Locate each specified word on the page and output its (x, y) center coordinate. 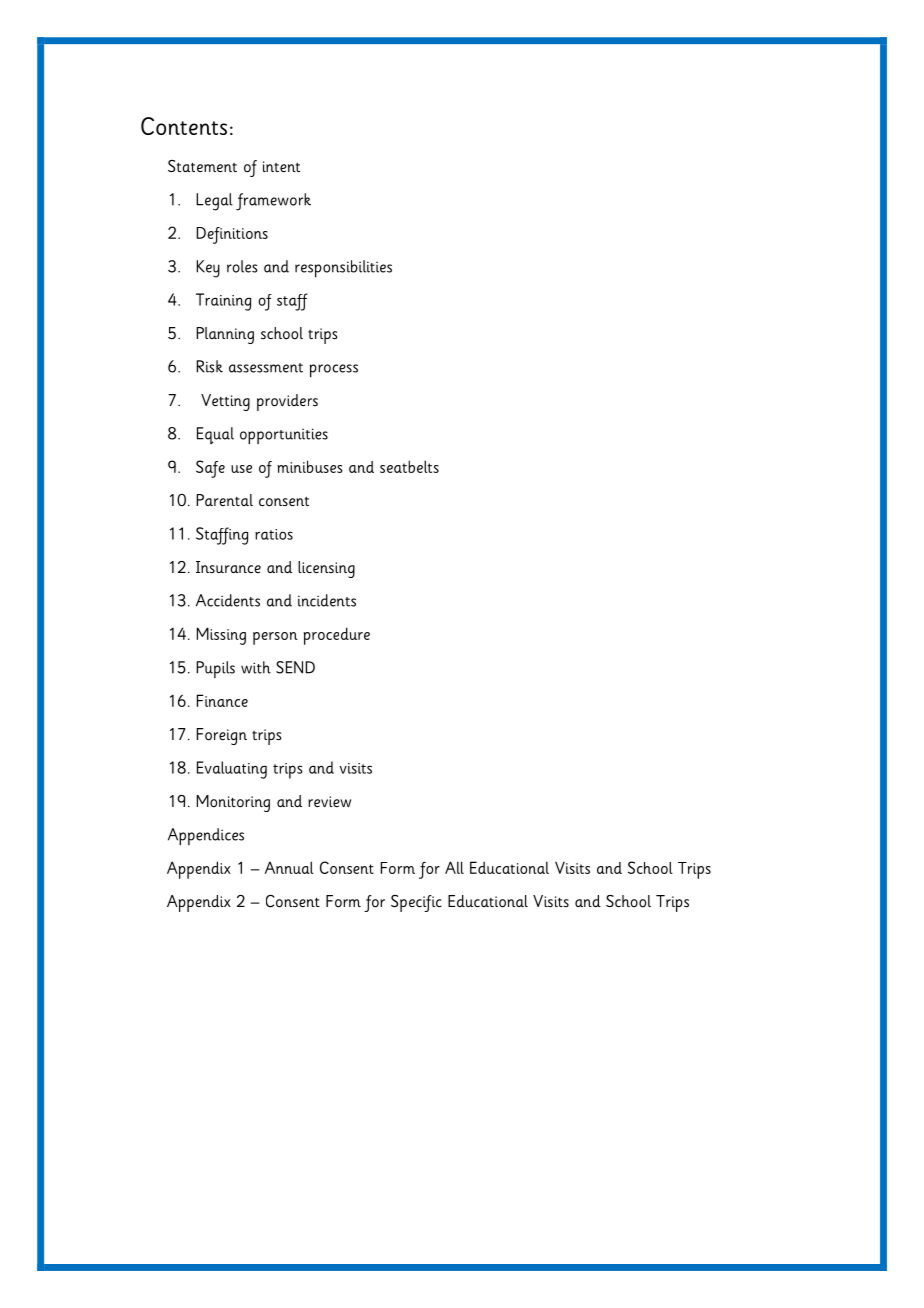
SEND (295, 667)
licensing (326, 569)
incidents (327, 600)
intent (281, 166)
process (334, 371)
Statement (202, 166)
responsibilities (343, 269)
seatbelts (409, 466)
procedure (336, 636)
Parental (224, 500)
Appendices (206, 837)
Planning (225, 335)
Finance (222, 700)
